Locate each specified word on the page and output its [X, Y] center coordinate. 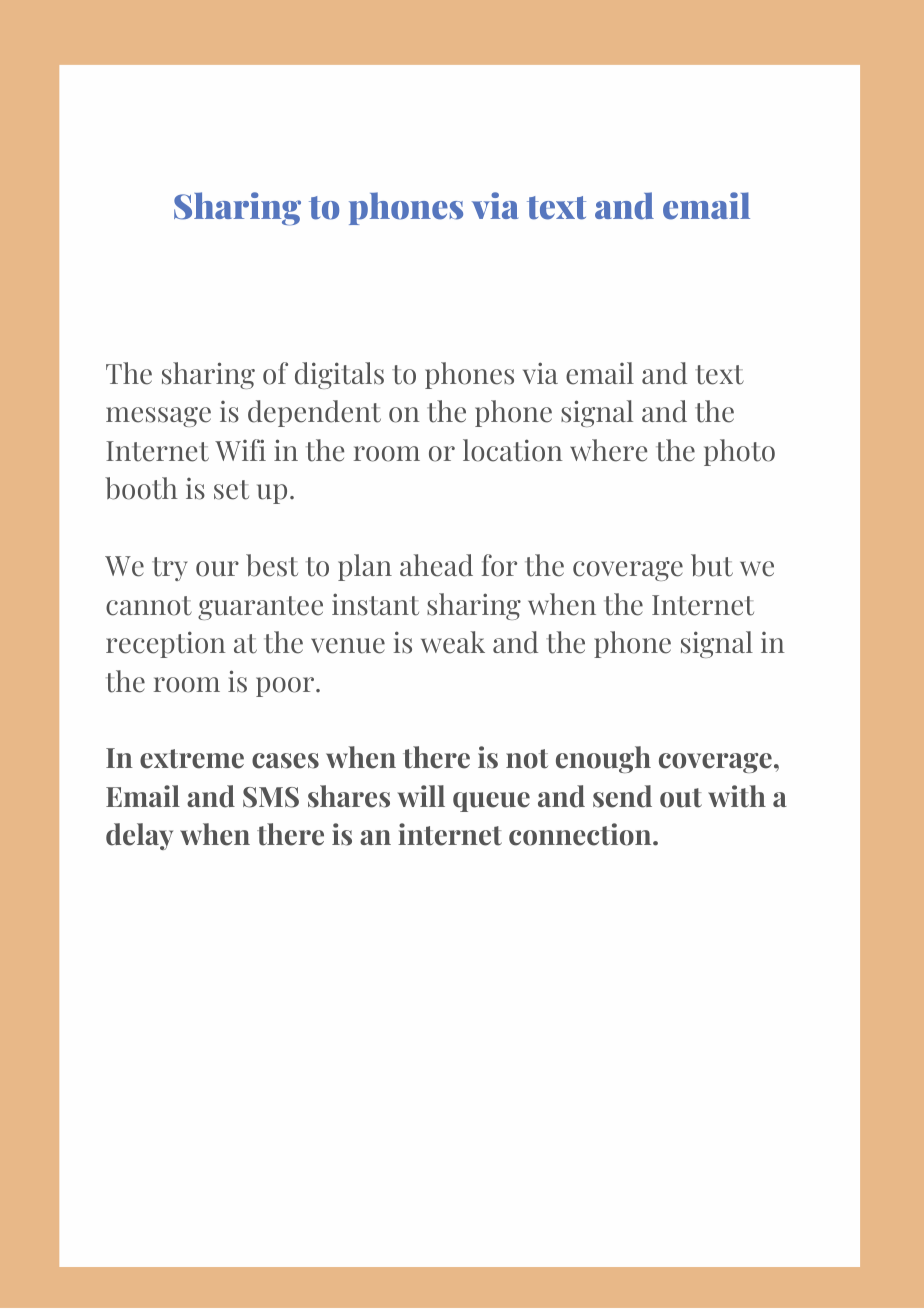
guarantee [260, 608]
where [608, 450]
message [158, 417]
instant [375, 604]
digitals [339, 375]
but [712, 565]
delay [139, 836]
